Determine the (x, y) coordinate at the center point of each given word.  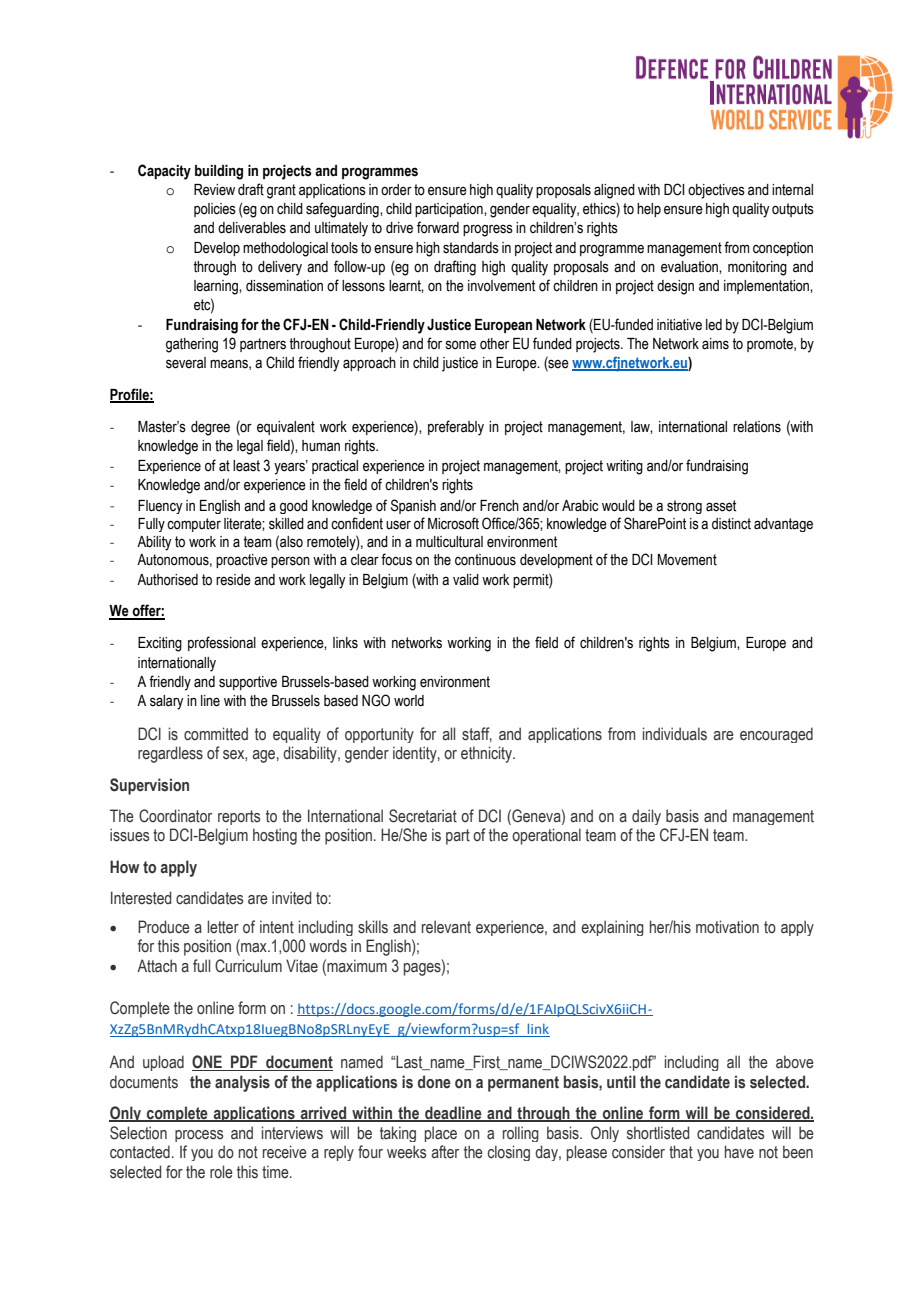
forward (438, 227)
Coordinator (175, 816)
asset (721, 506)
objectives (716, 191)
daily (646, 817)
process (199, 1136)
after (445, 1152)
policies (215, 210)
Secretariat (423, 816)
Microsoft (453, 523)
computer (194, 525)
